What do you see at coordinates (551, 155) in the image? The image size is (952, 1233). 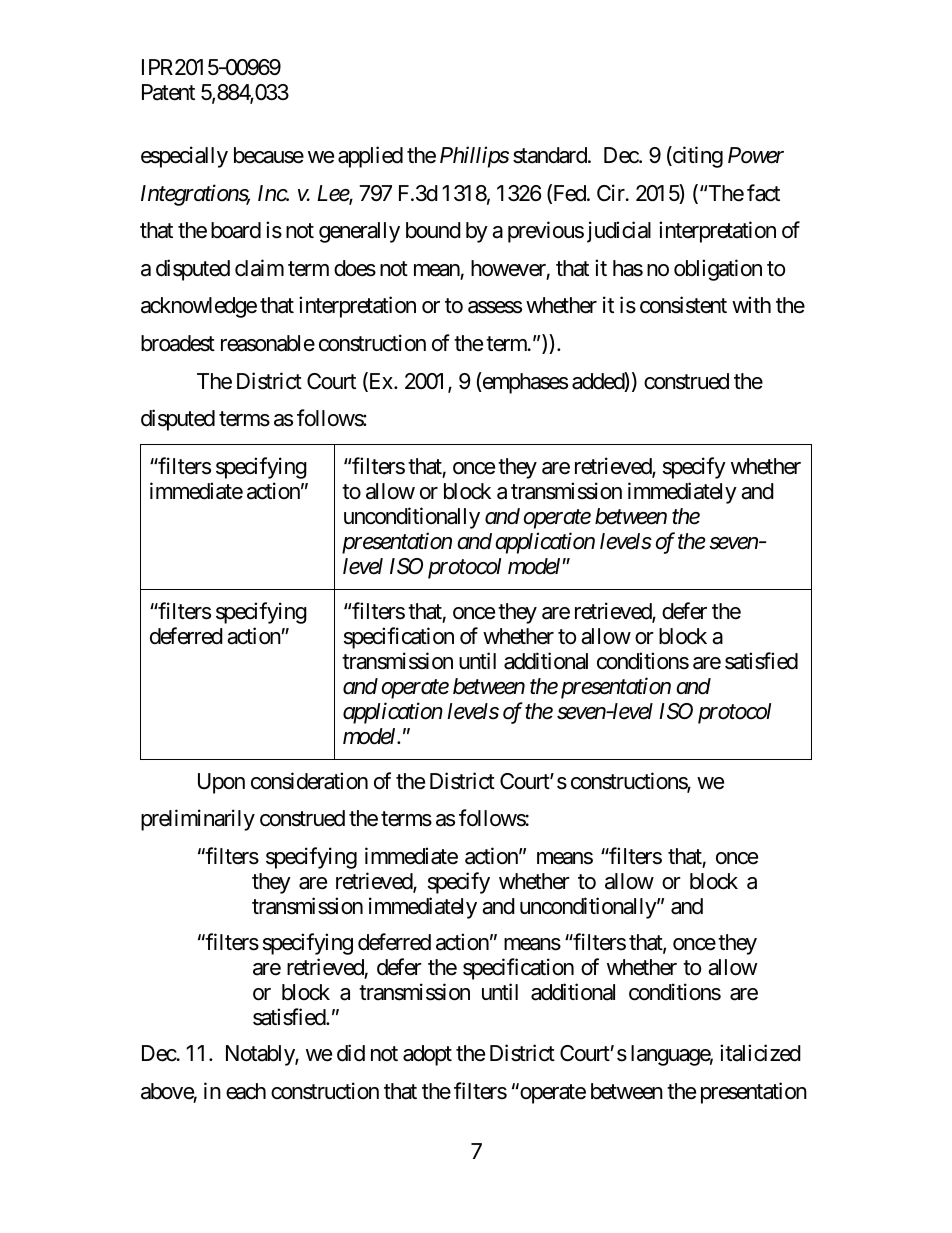 I see `standard` at bounding box center [551, 155].
